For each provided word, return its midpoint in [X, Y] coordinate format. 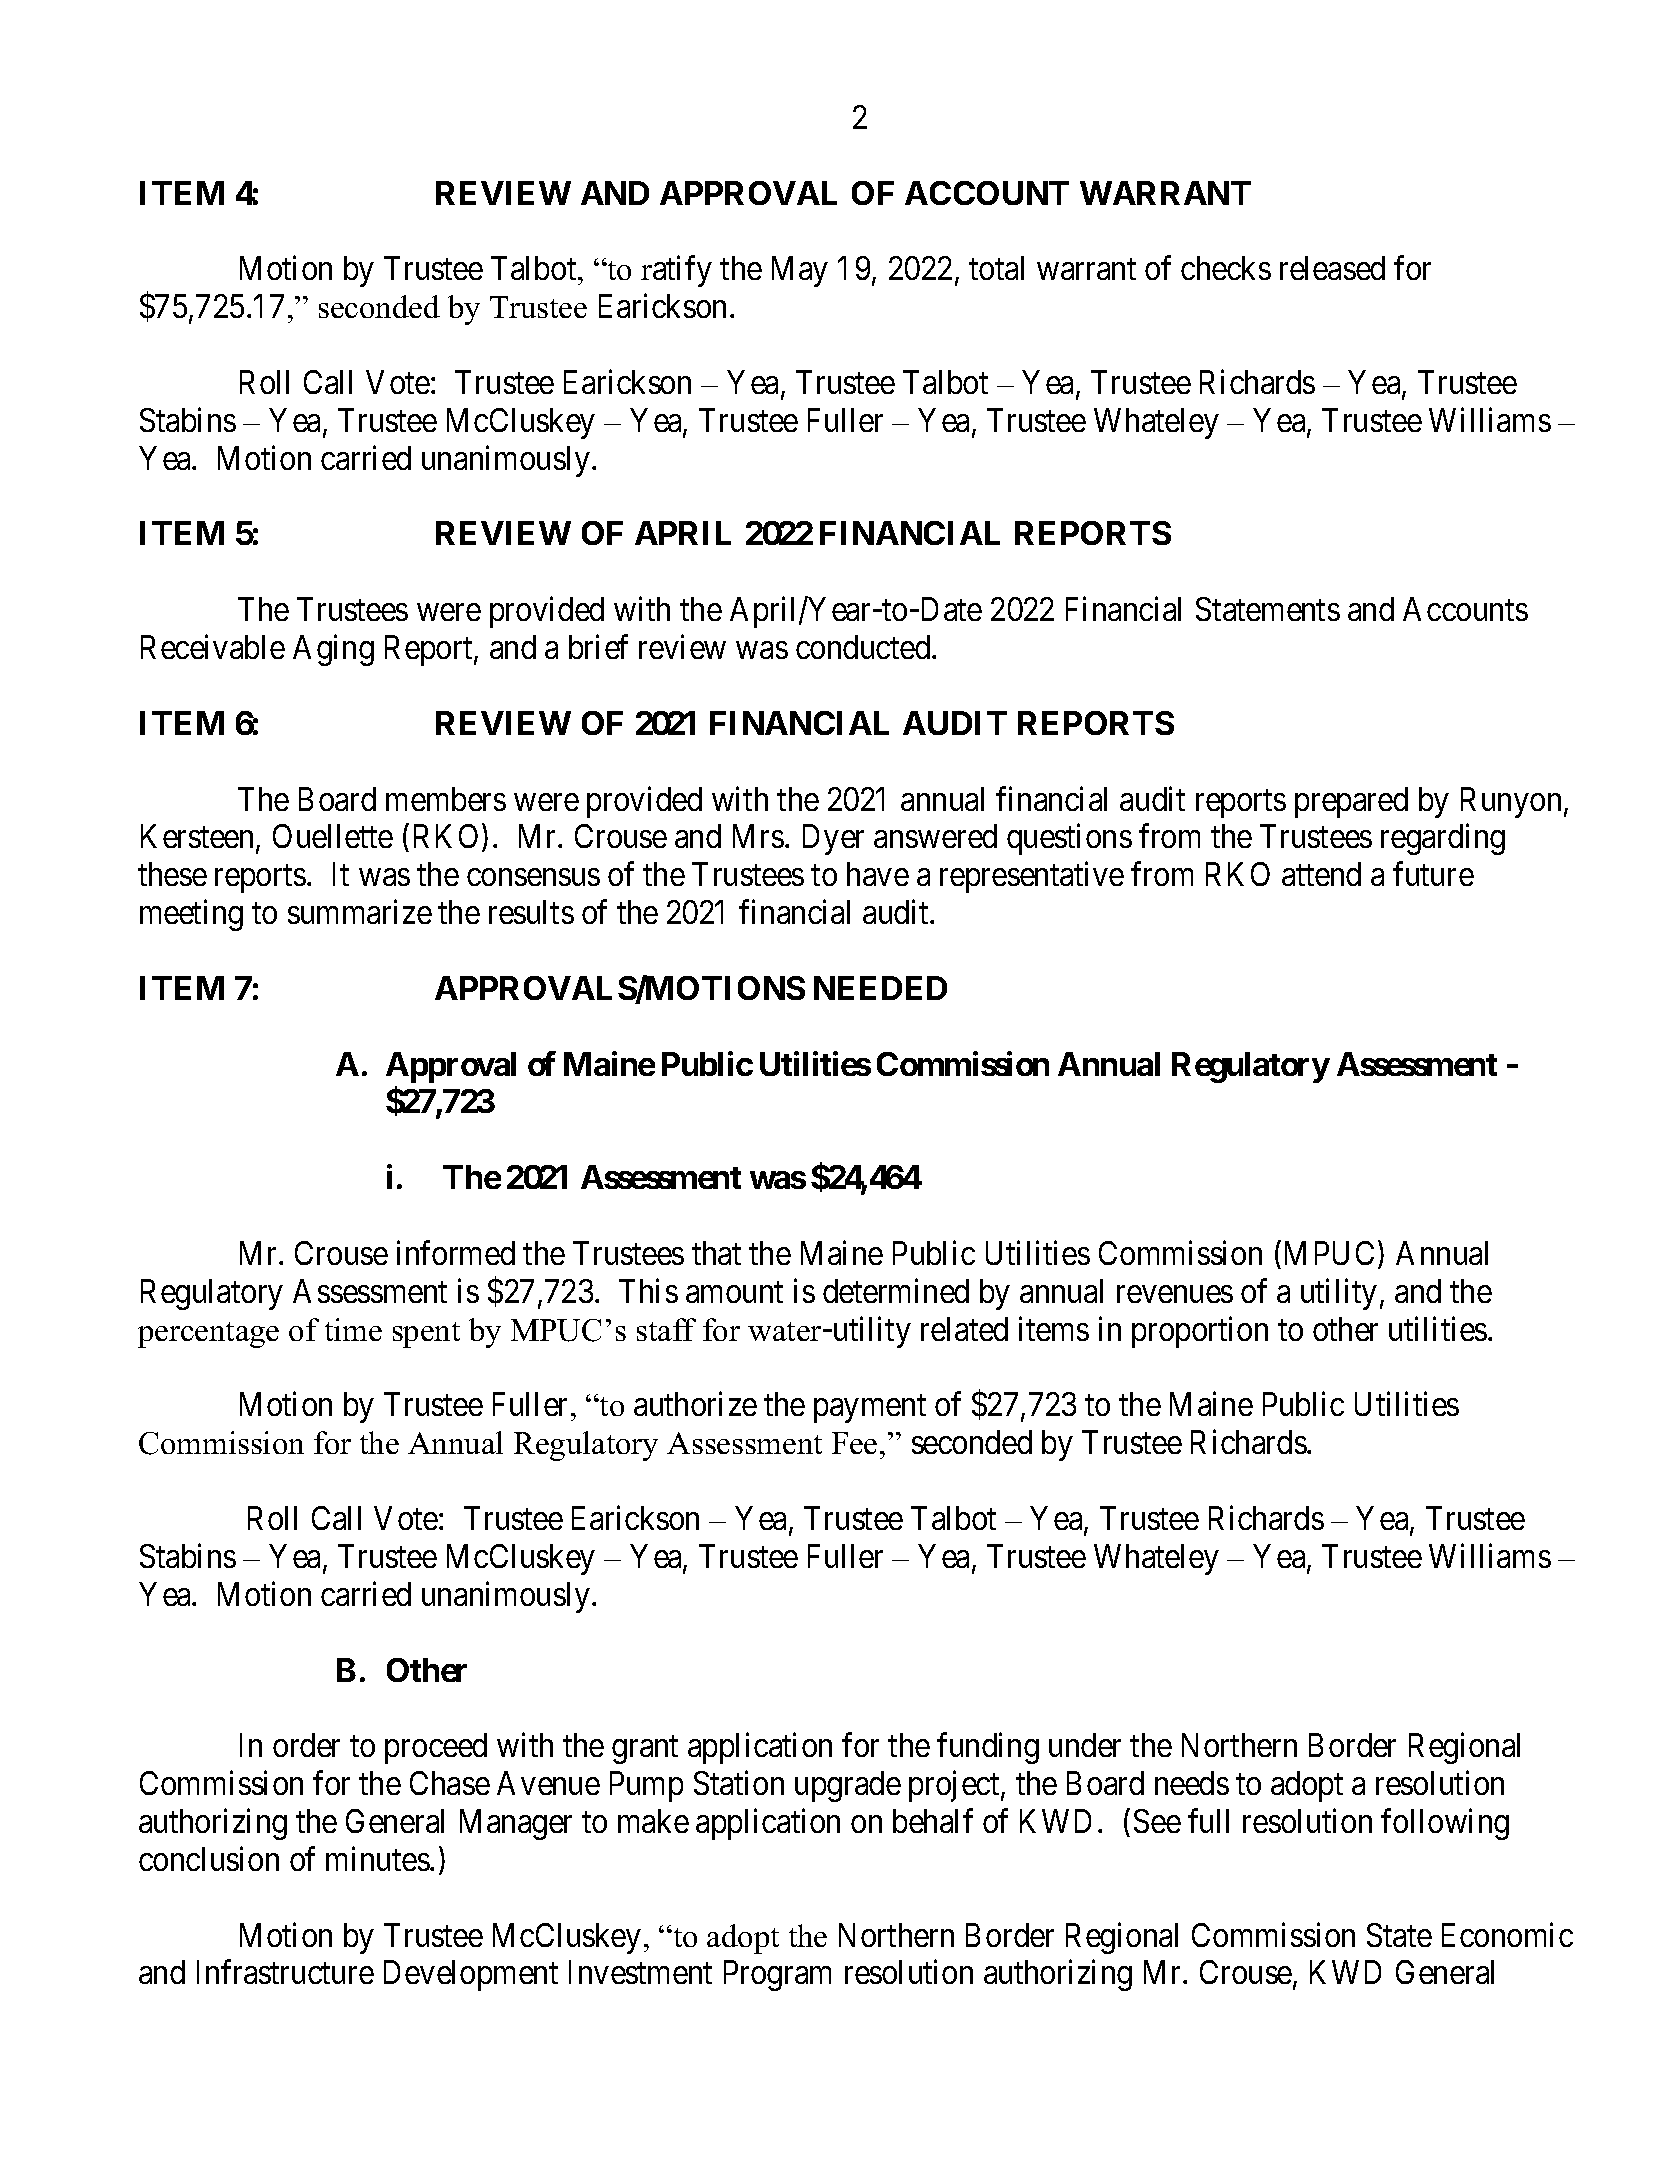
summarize [360, 912]
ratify [676, 271]
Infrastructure [285, 1972]
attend [1321, 874]
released [1332, 268]
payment [870, 1409]
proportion [1200, 1332]
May [800, 272]
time [353, 1329]
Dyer [833, 840]
